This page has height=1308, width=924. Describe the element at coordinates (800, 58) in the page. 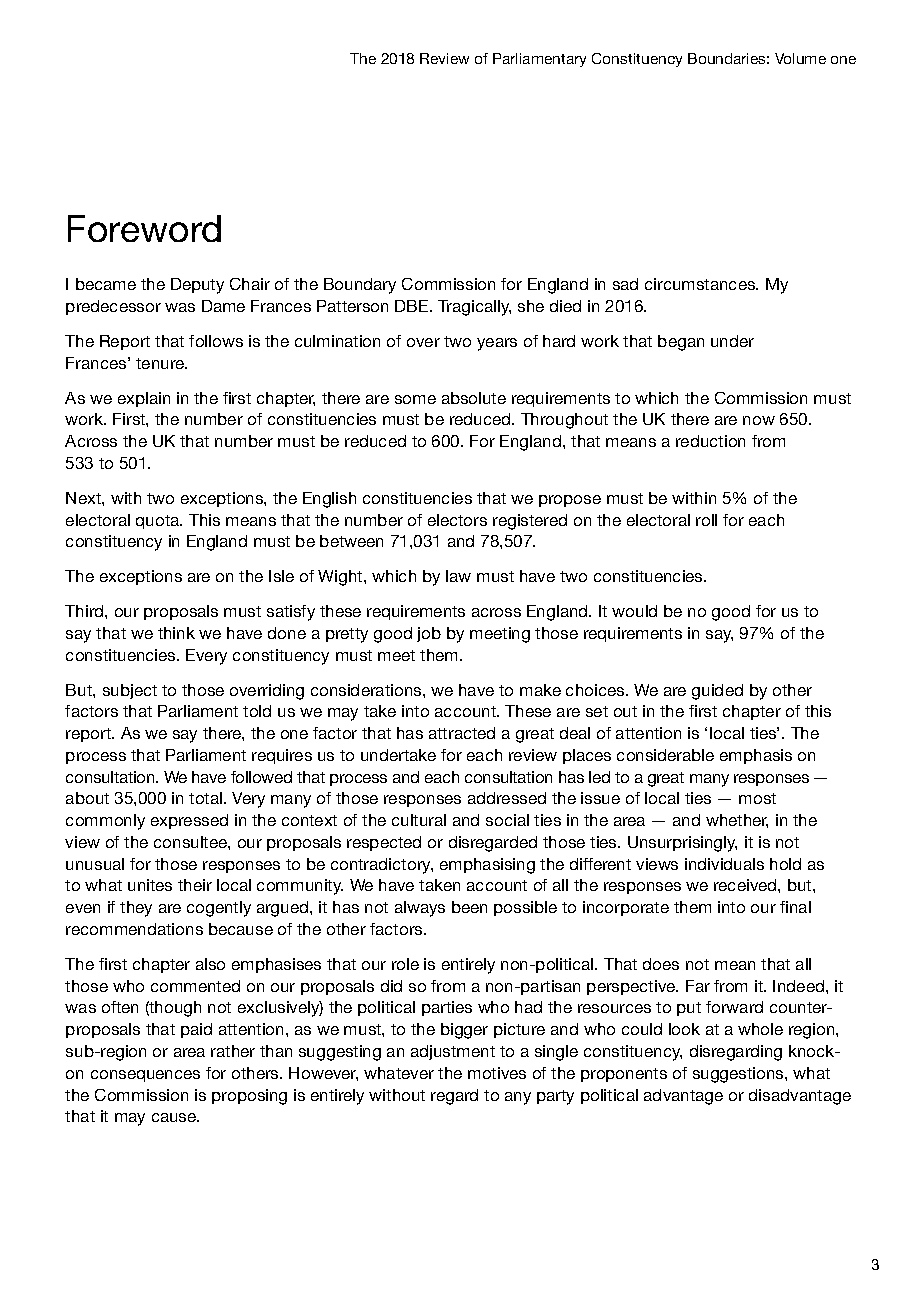

I see `Volume` at that location.
